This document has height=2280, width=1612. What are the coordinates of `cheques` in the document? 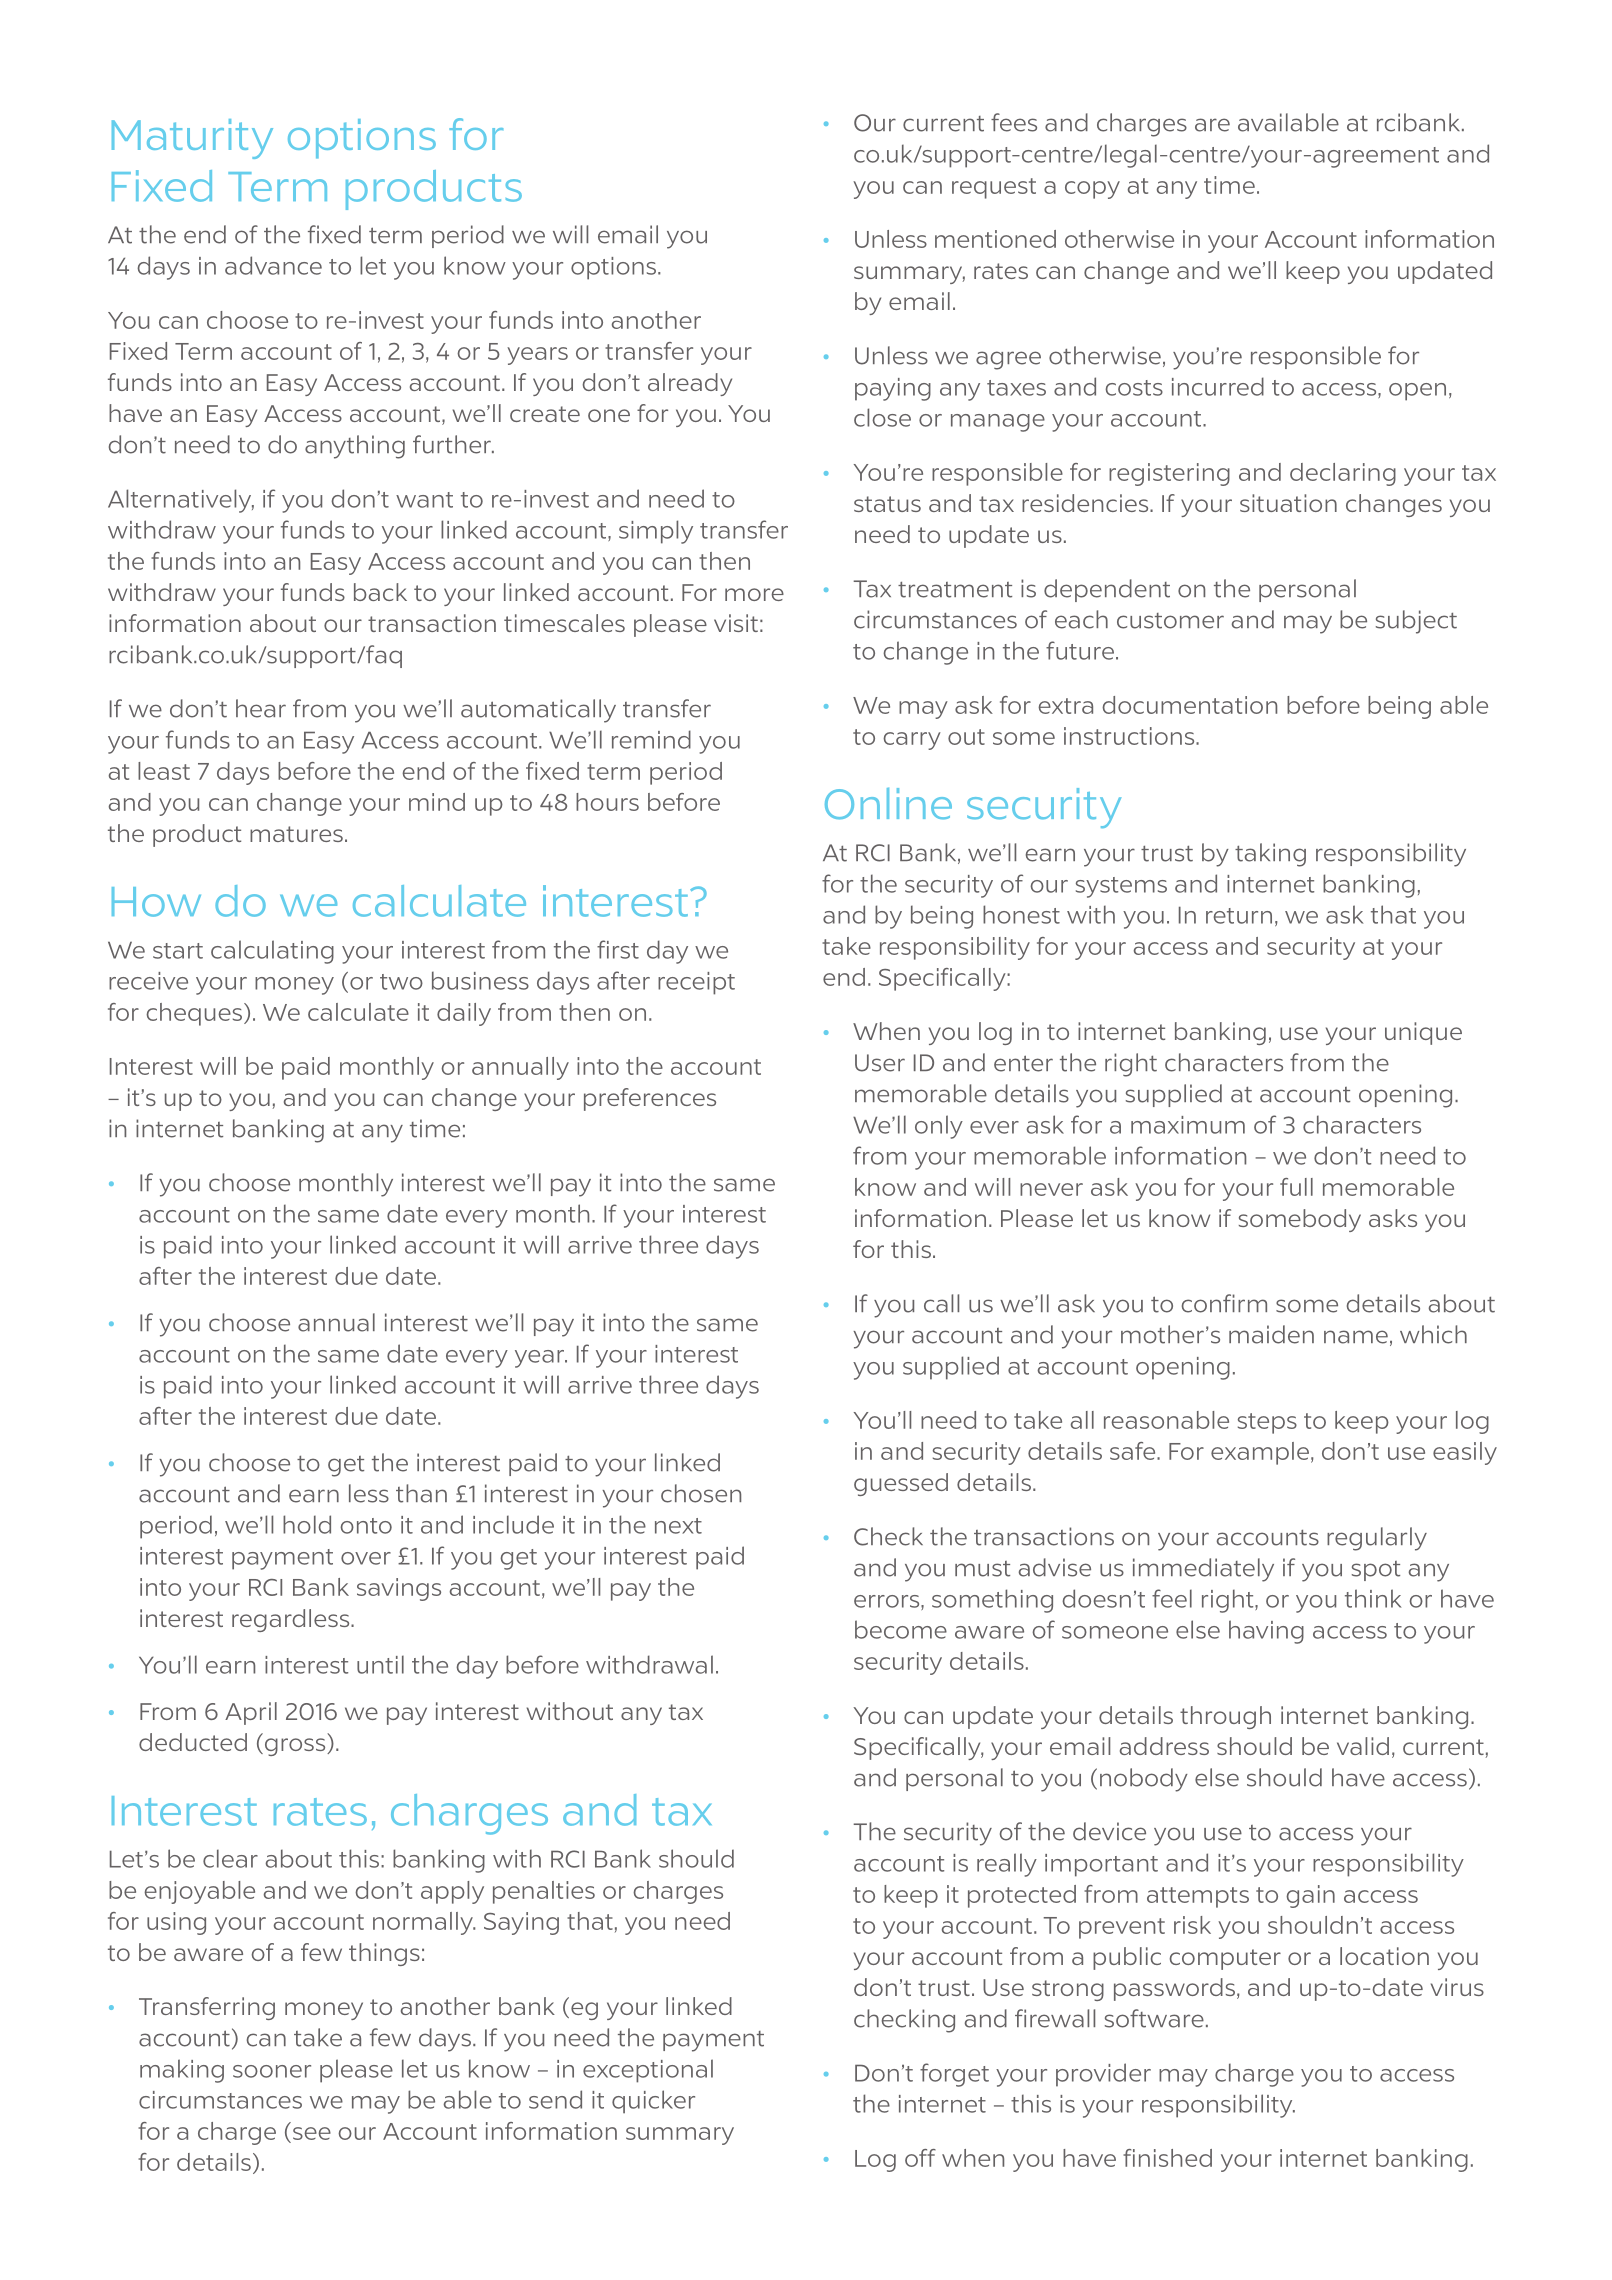 It's located at (194, 1014).
